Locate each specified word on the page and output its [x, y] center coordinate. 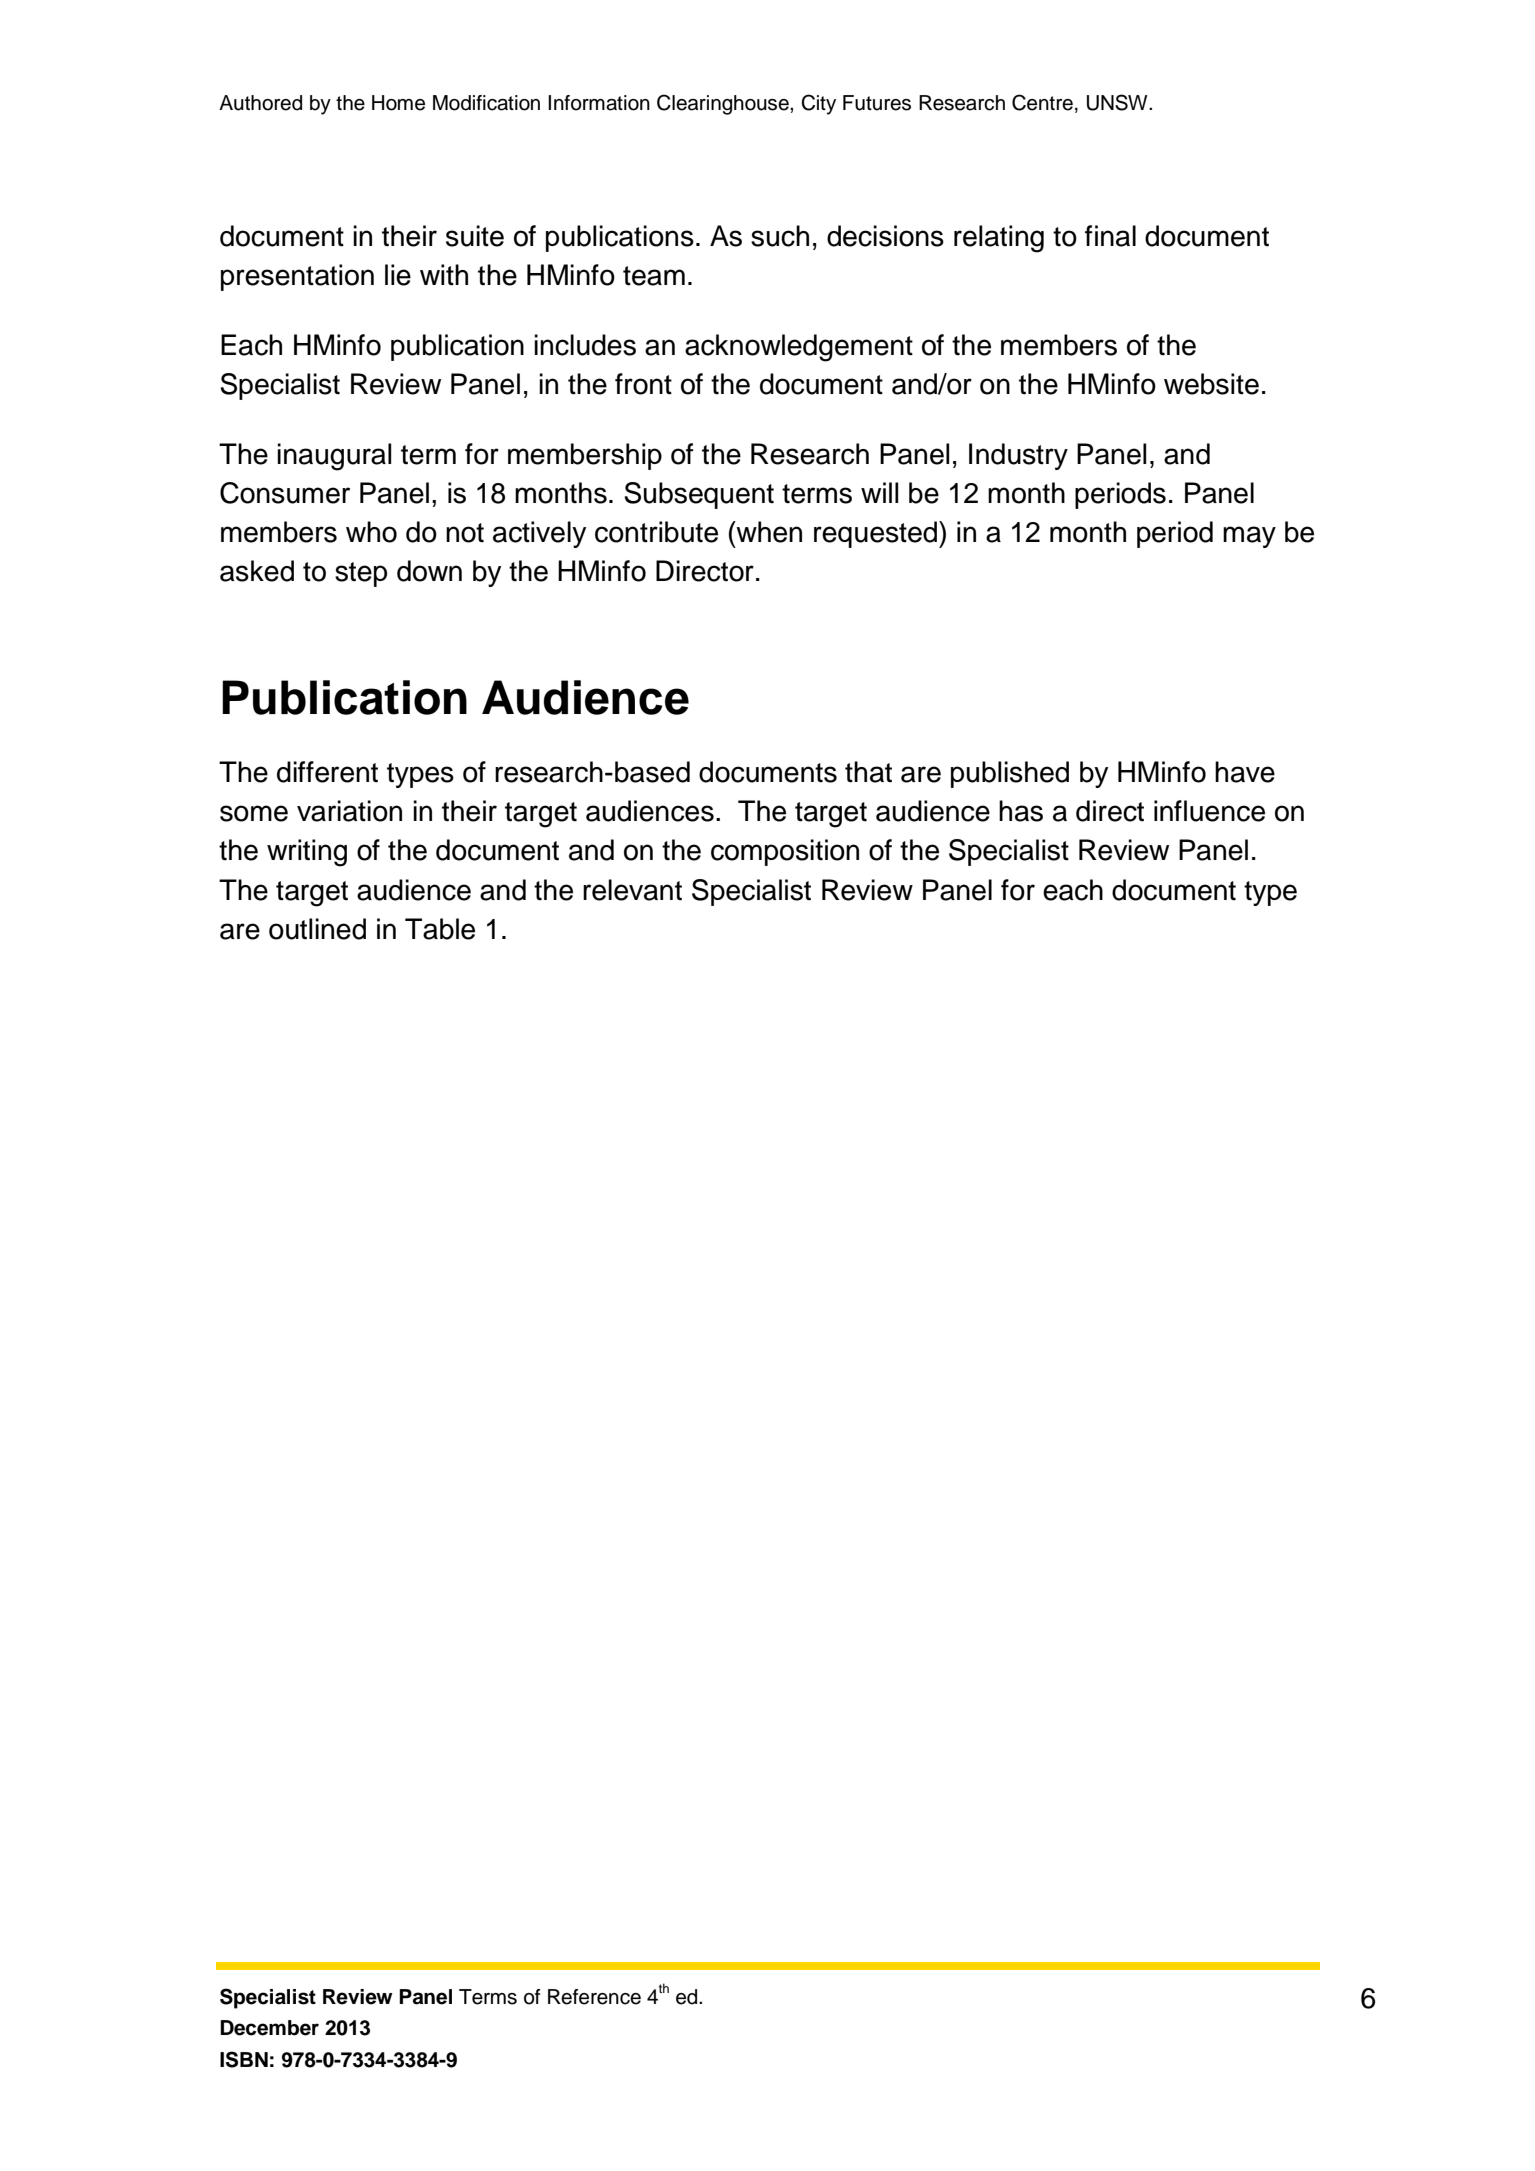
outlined [317, 929]
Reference [594, 1997]
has [1021, 811]
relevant [632, 890]
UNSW [1118, 102]
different [327, 772]
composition [785, 852]
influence [1209, 811]
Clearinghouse [724, 104]
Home [398, 103]
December [269, 2028]
